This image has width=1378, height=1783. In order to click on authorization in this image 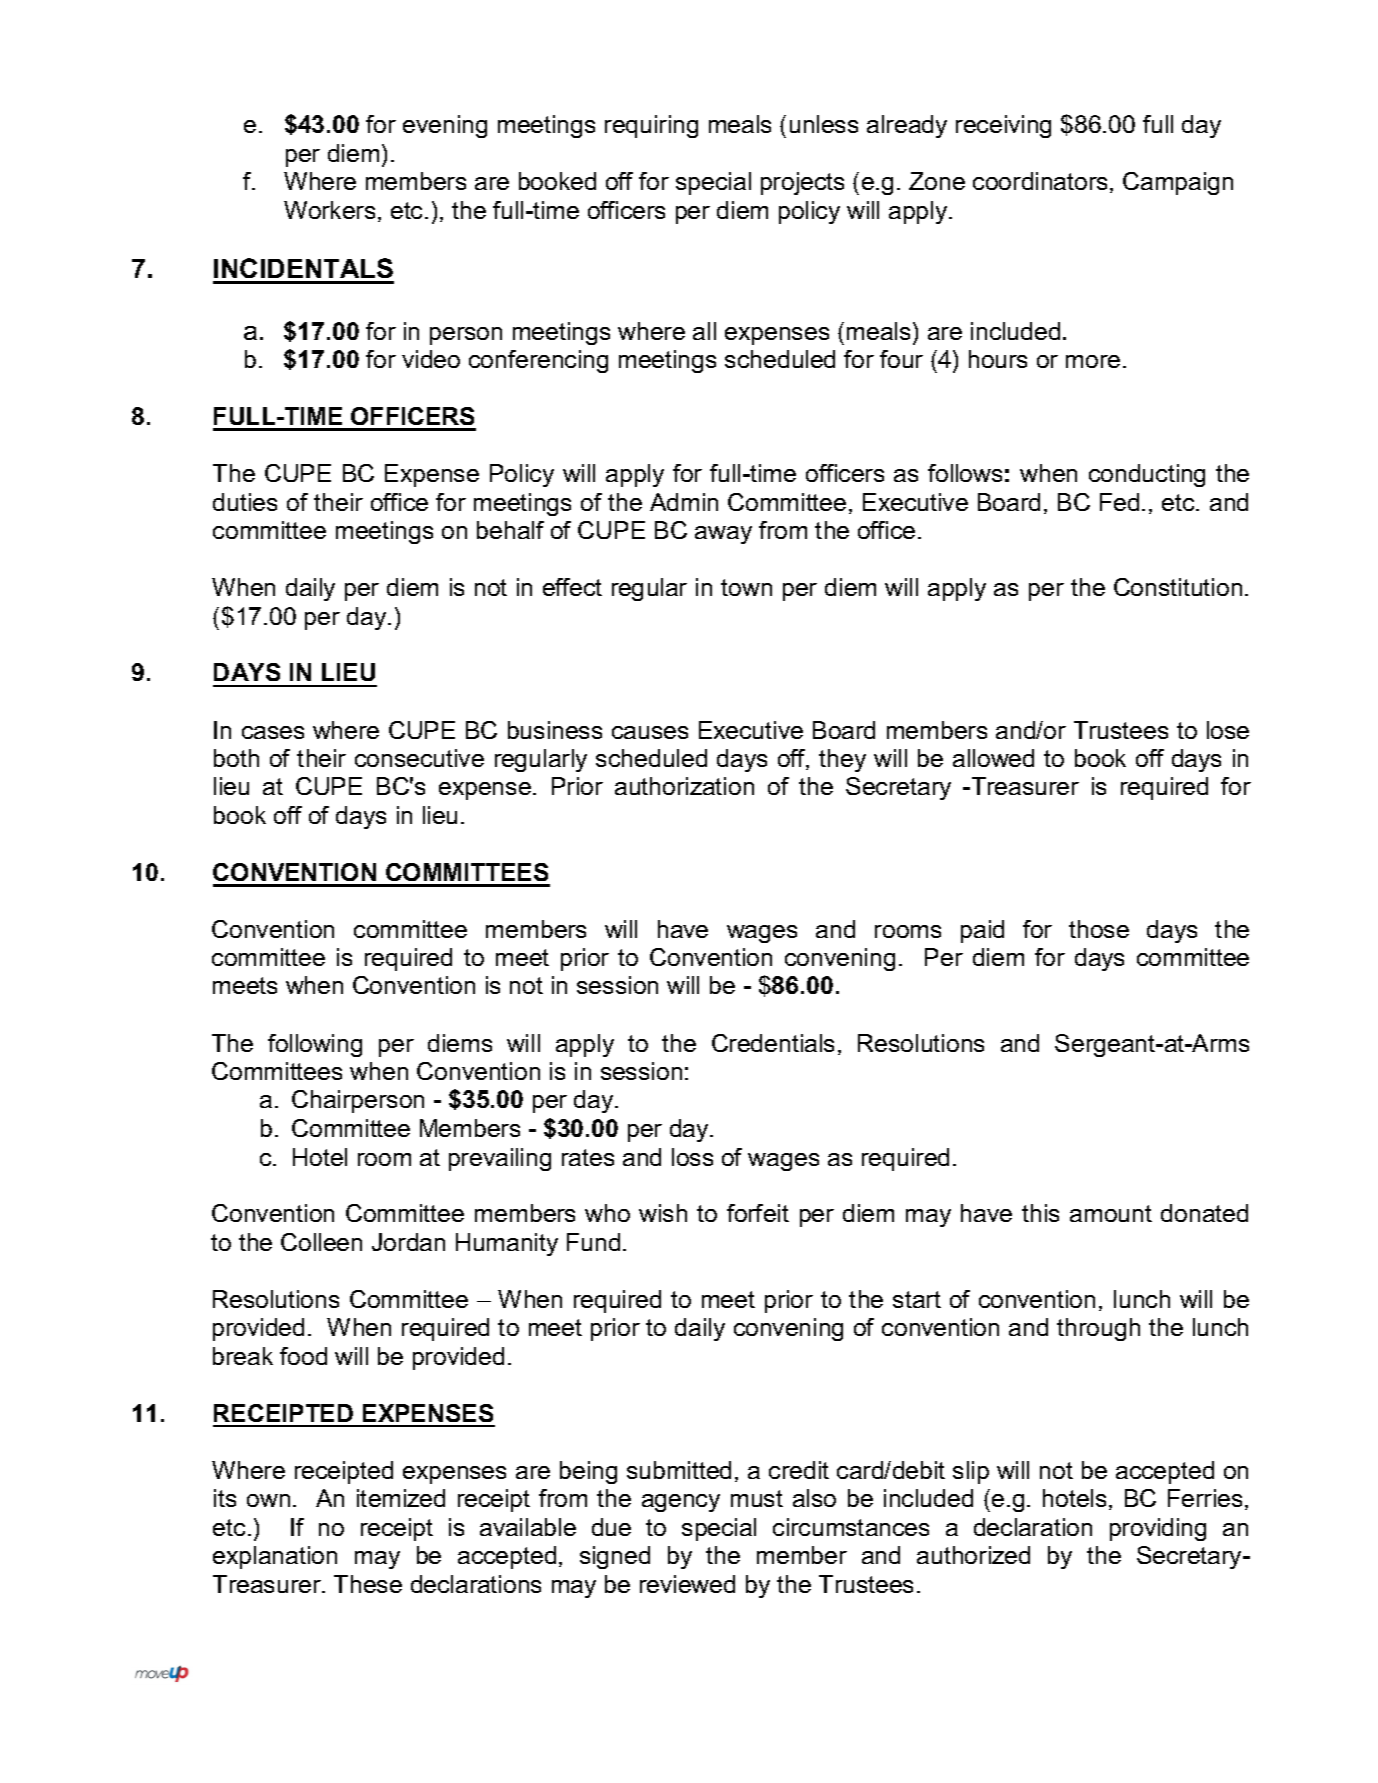, I will do `click(684, 786)`.
